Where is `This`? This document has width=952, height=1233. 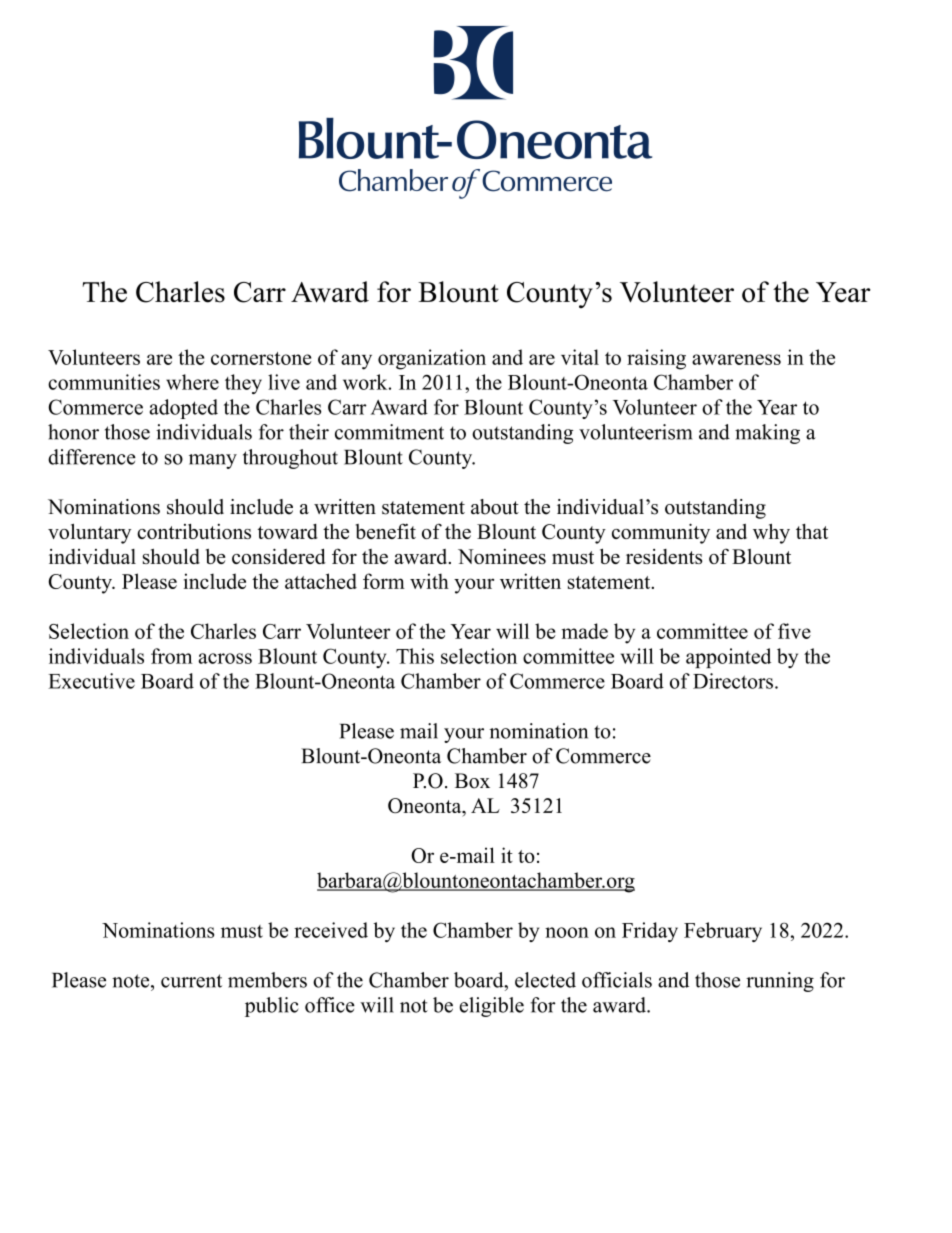
This is located at coordinates (415, 656).
